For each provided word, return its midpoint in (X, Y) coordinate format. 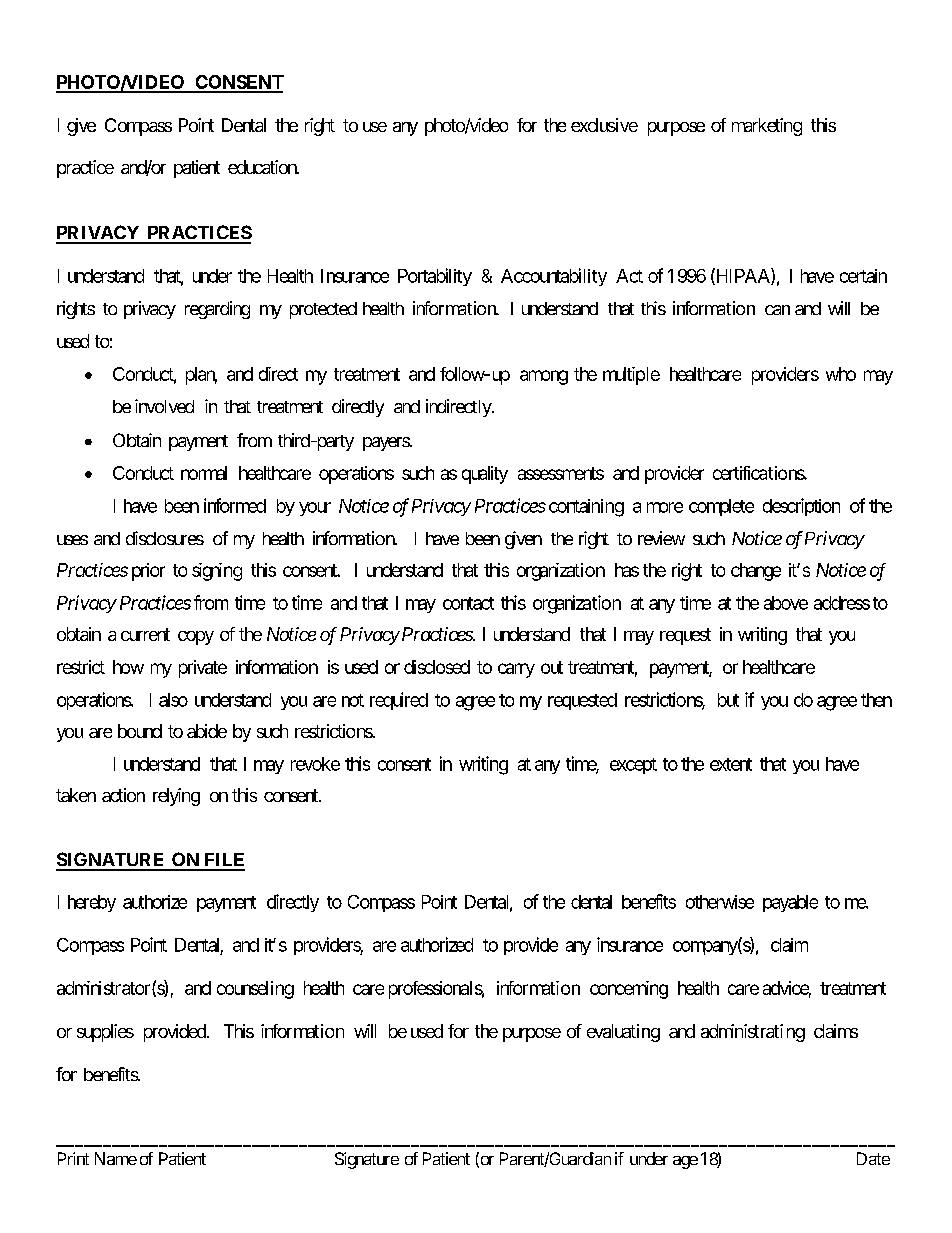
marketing (767, 127)
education (263, 167)
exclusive (604, 125)
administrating (753, 1033)
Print (73, 1158)
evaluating (623, 1033)
